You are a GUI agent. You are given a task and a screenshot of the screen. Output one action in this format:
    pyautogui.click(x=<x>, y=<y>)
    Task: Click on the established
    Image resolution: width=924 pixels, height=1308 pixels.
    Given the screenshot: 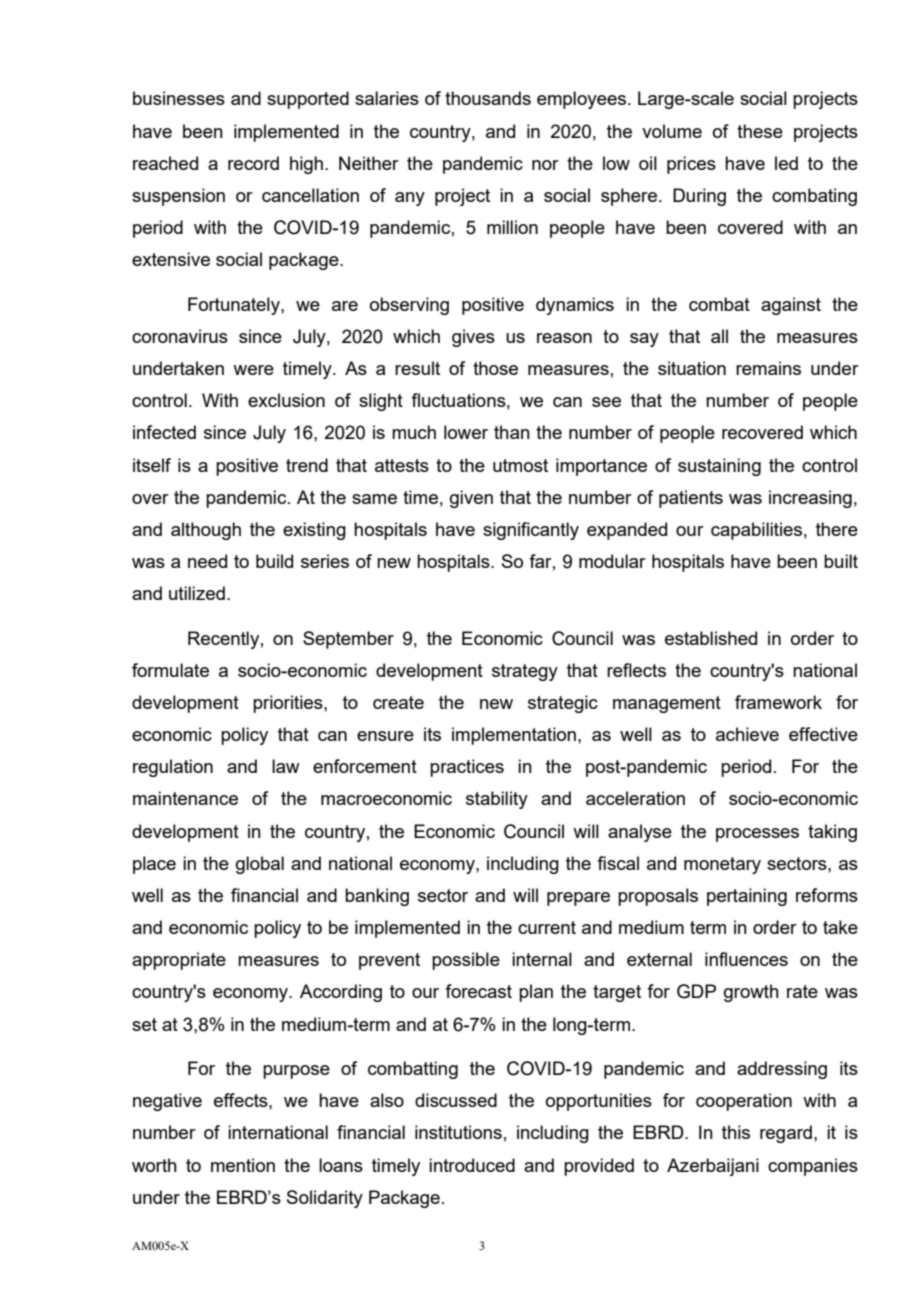 What is the action you would take?
    pyautogui.click(x=711, y=638)
